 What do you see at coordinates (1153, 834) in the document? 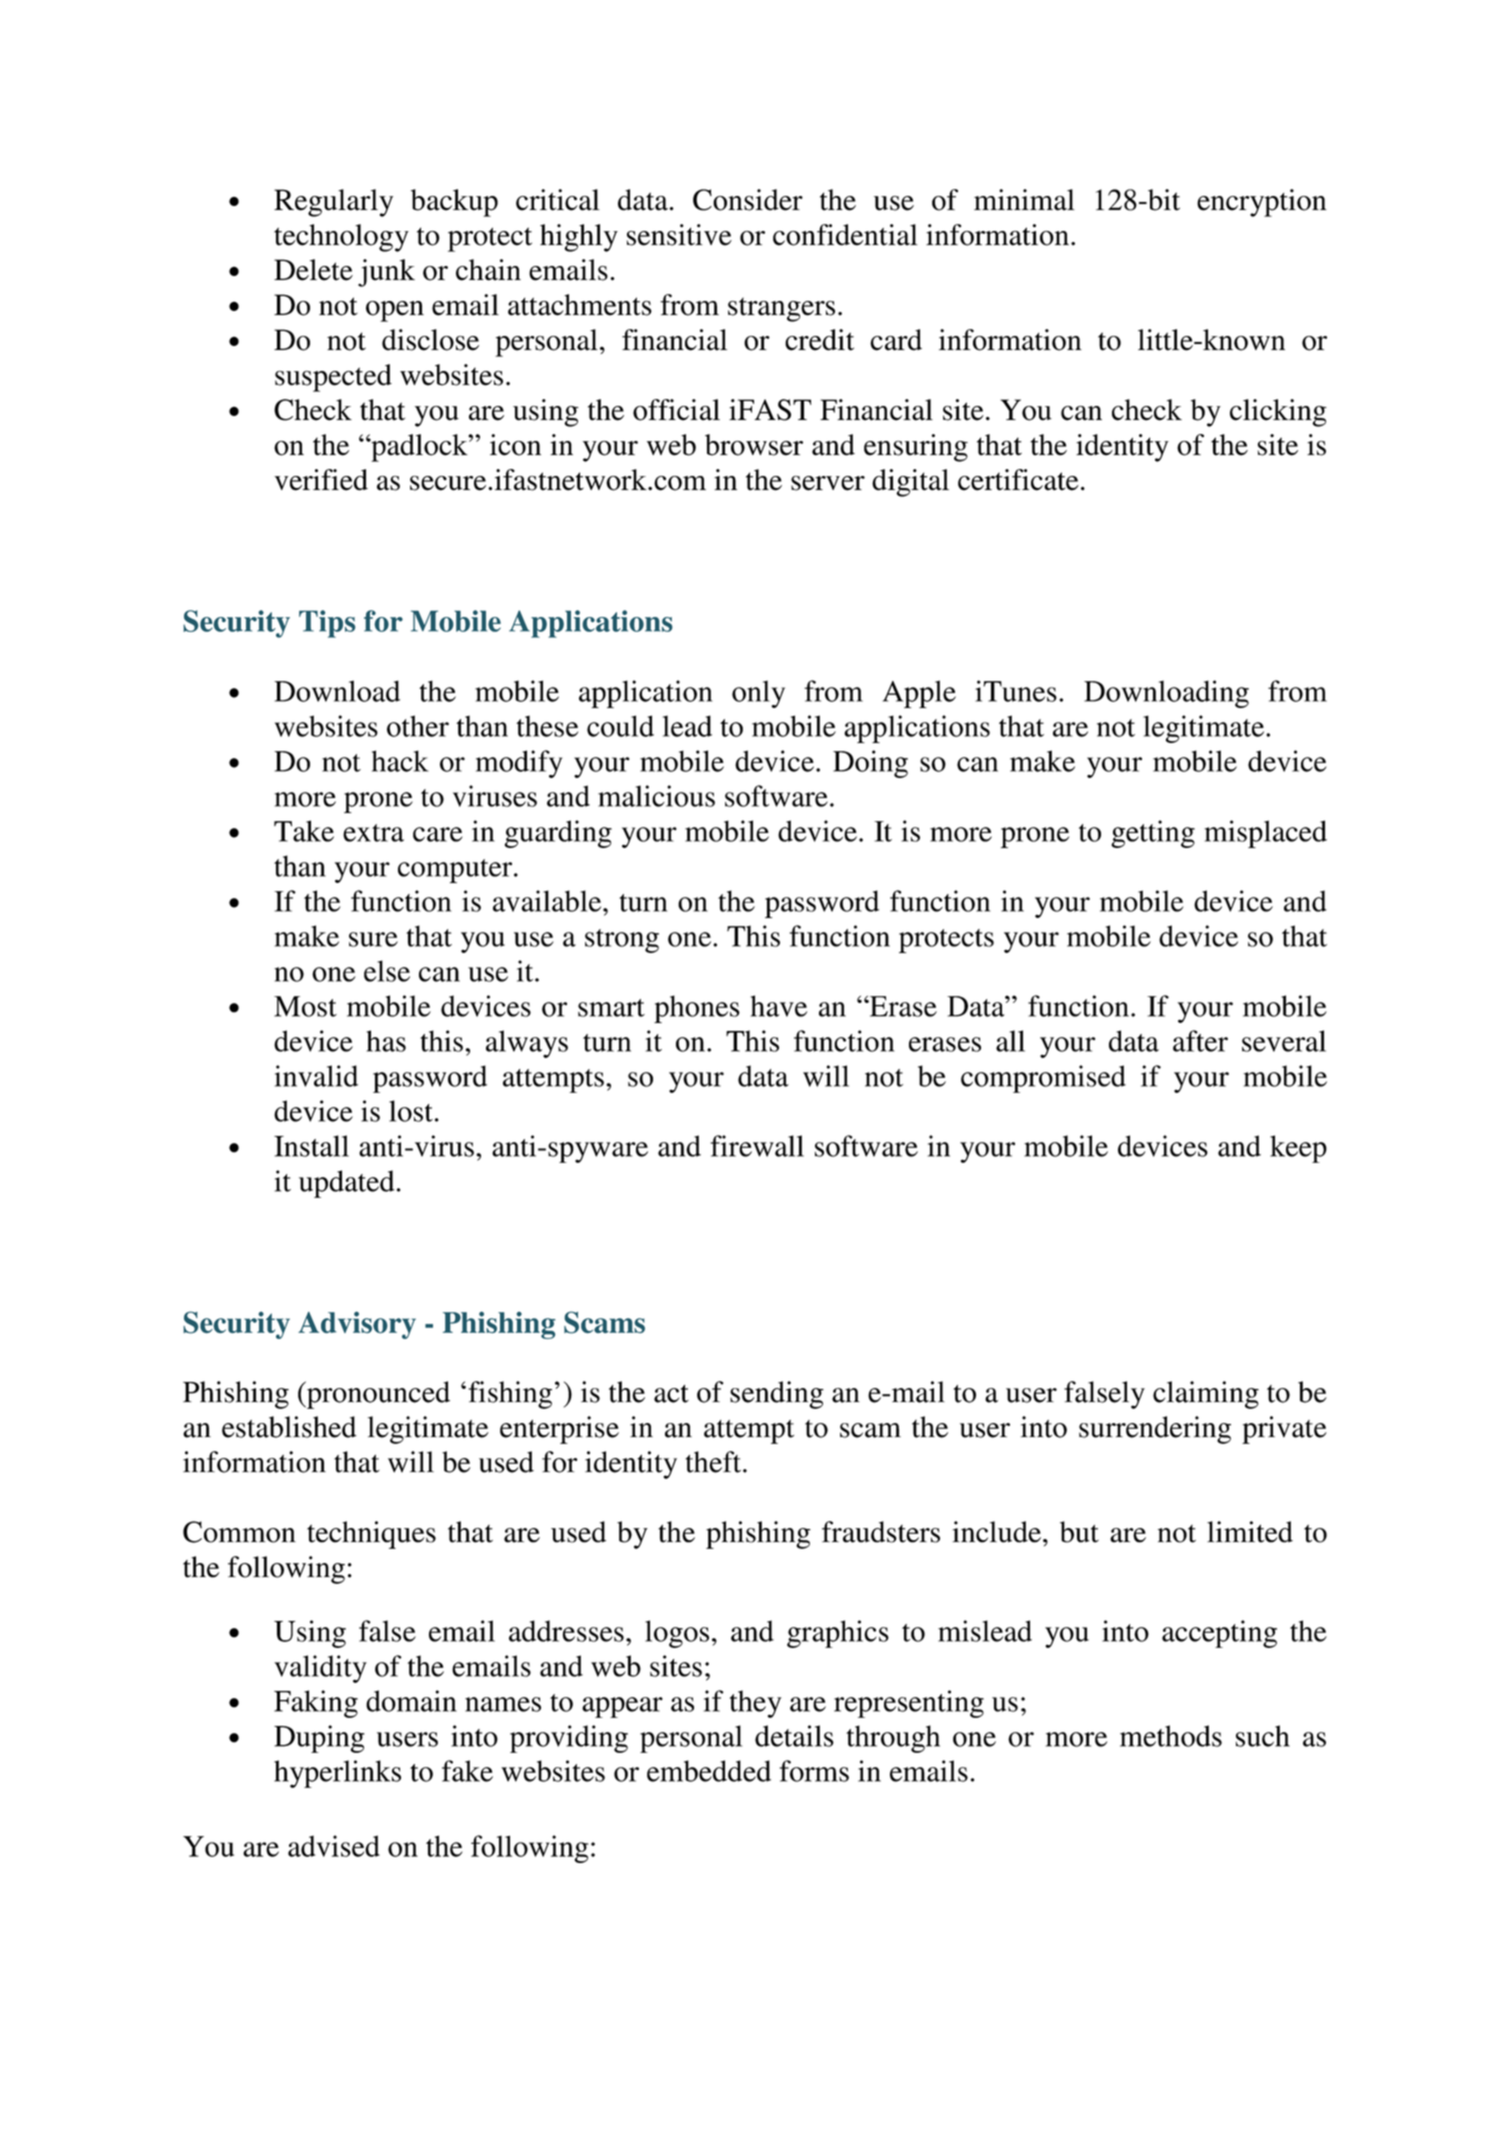
I see `getting` at bounding box center [1153, 834].
